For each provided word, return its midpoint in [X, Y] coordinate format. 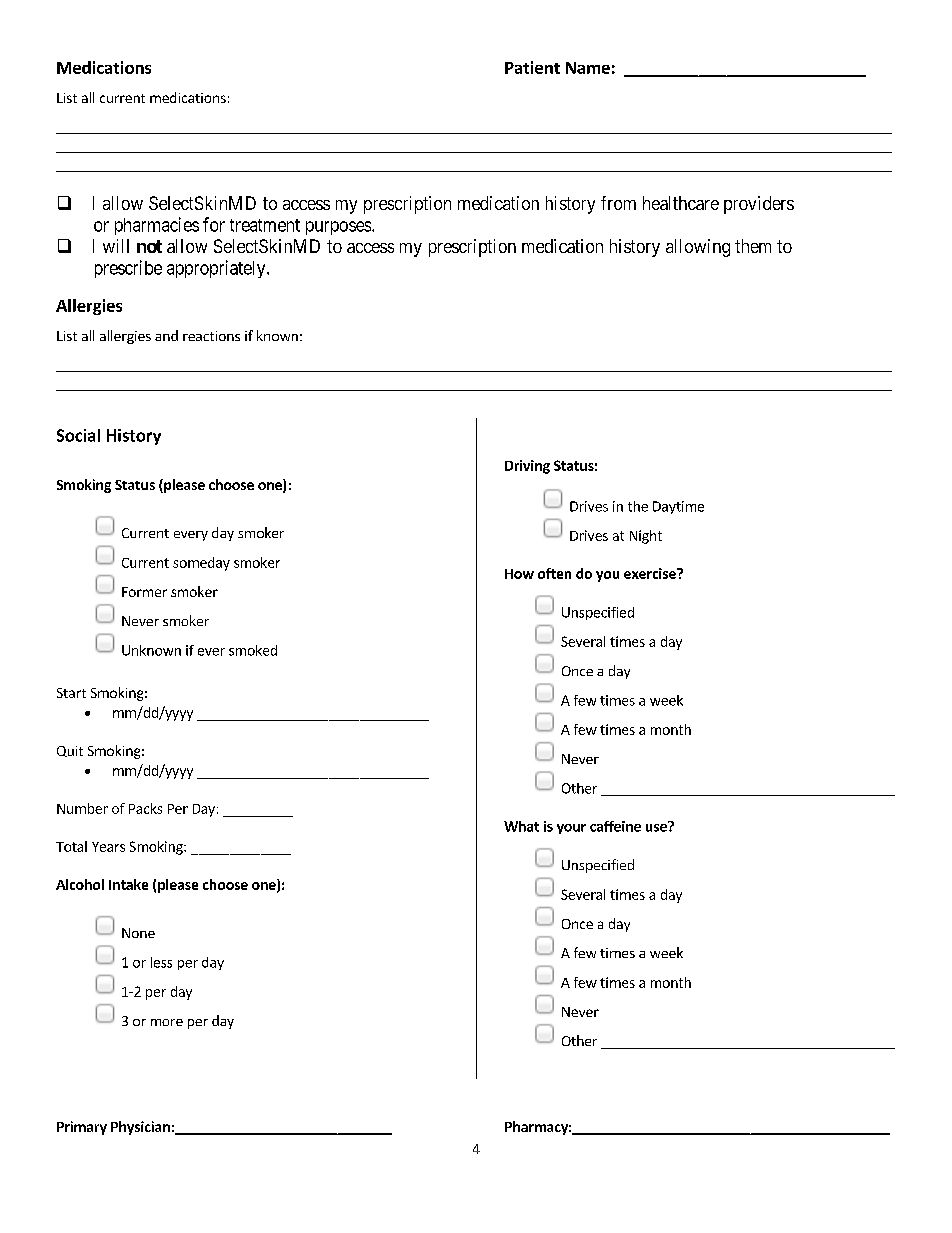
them [753, 246]
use [657, 827]
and [166, 335]
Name [588, 68]
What [521, 826]
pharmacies [157, 226]
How [519, 574]
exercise [651, 573]
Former [144, 592]
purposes [339, 228]
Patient [532, 67]
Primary [82, 1128]
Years [108, 847]
